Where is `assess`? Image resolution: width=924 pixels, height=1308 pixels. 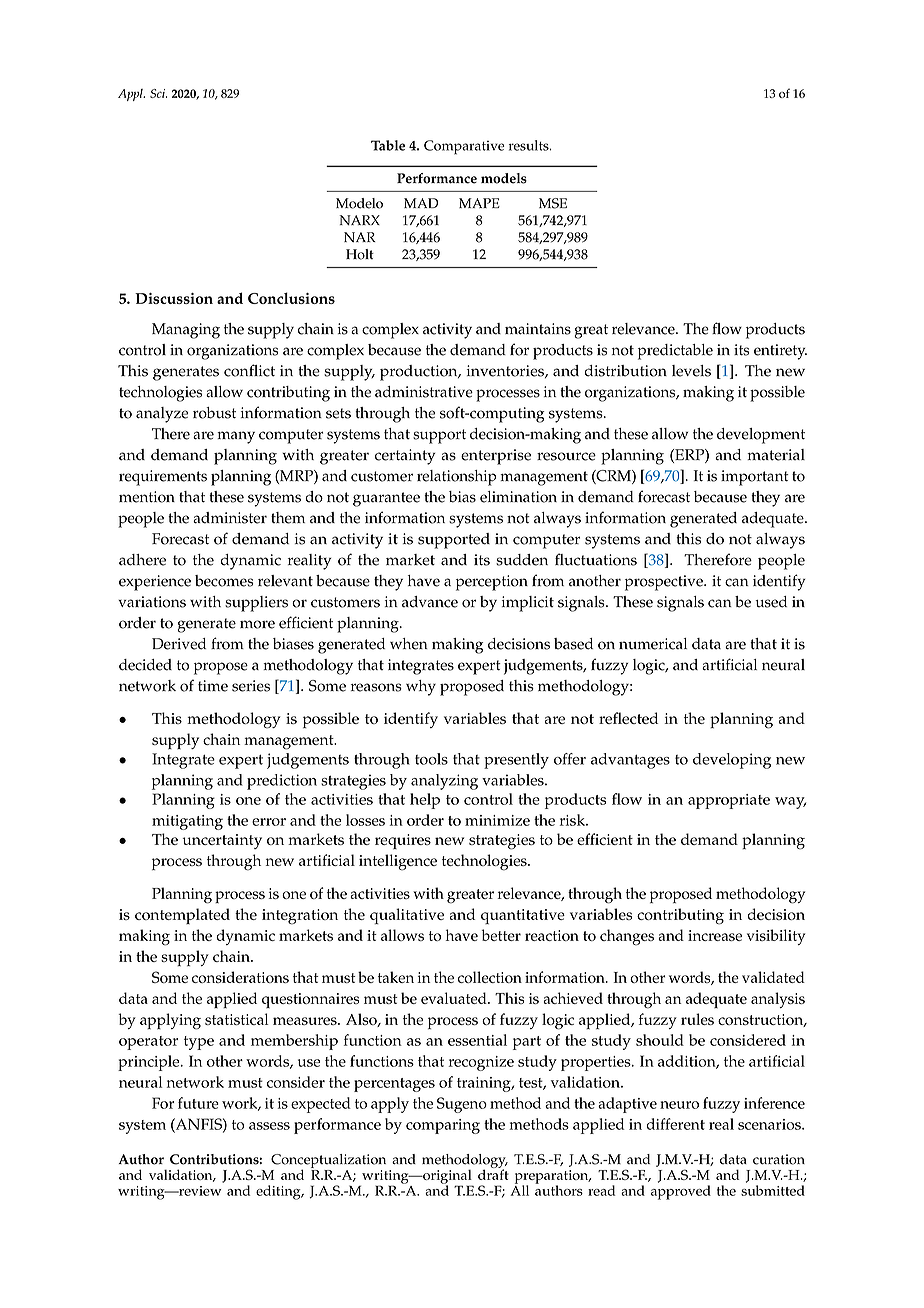 assess is located at coordinates (269, 1126).
